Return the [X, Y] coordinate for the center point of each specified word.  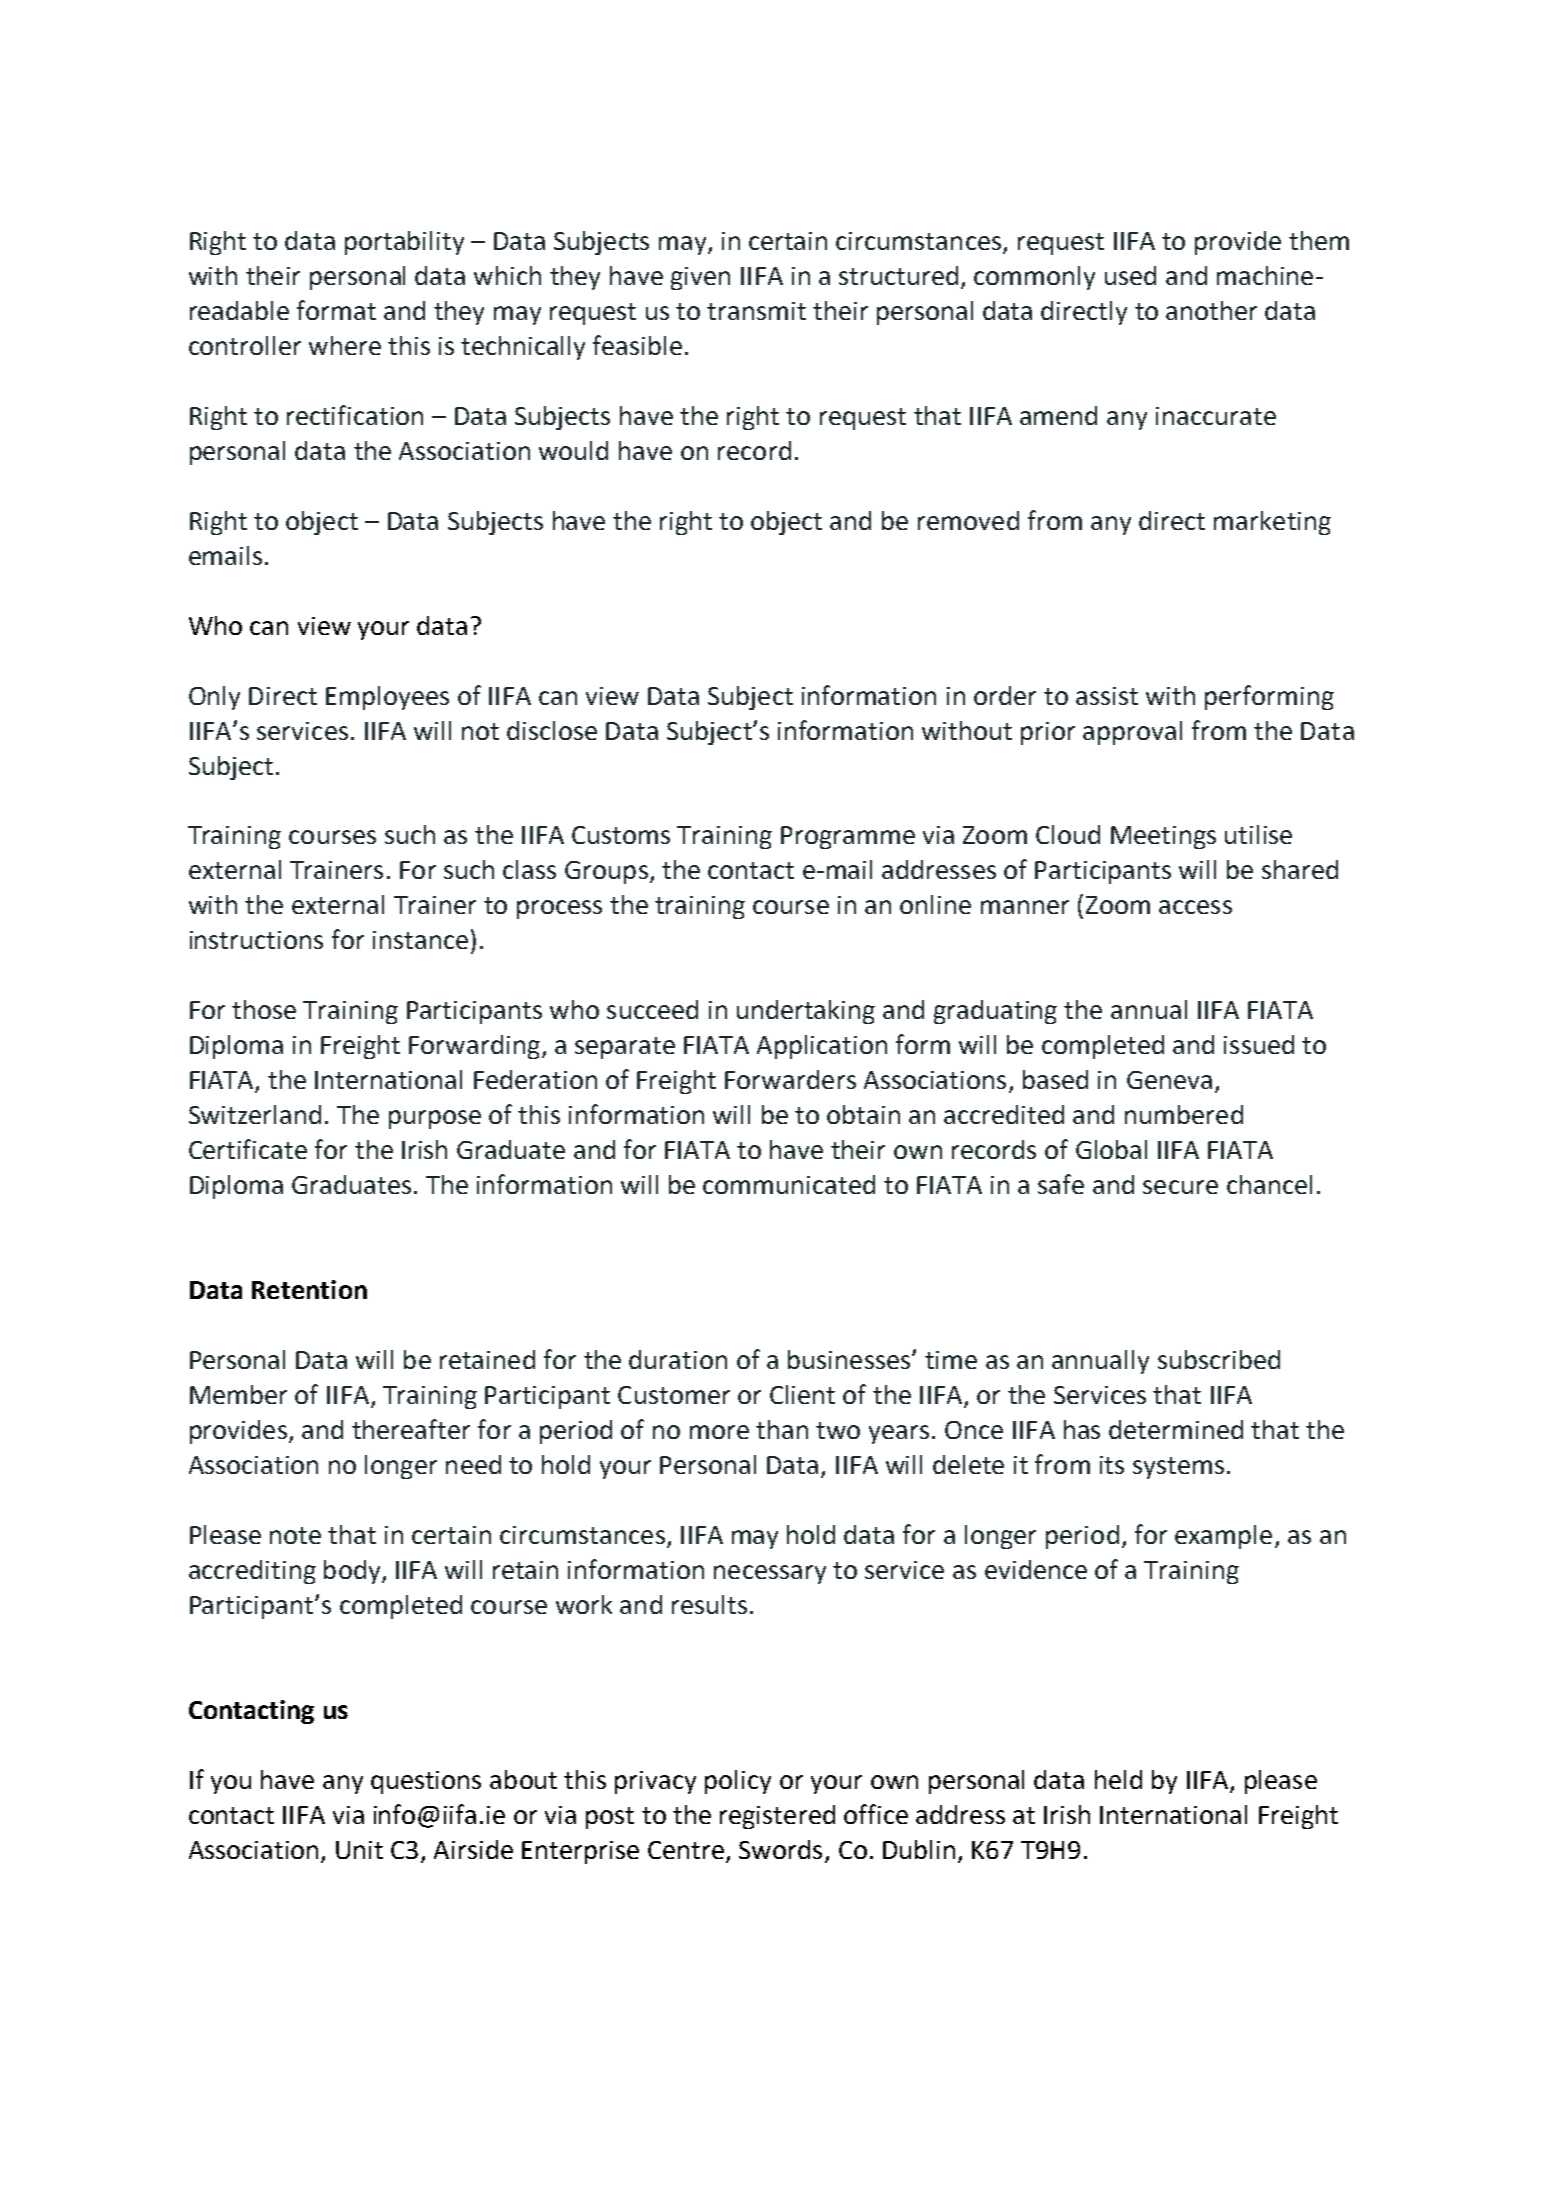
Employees [387, 698]
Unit [359, 1850]
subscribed [1219, 1359]
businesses [850, 1359]
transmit [756, 311]
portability [404, 243]
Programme [848, 837]
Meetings [1163, 837]
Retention [309, 1289]
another [1211, 310]
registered [777, 1817]
